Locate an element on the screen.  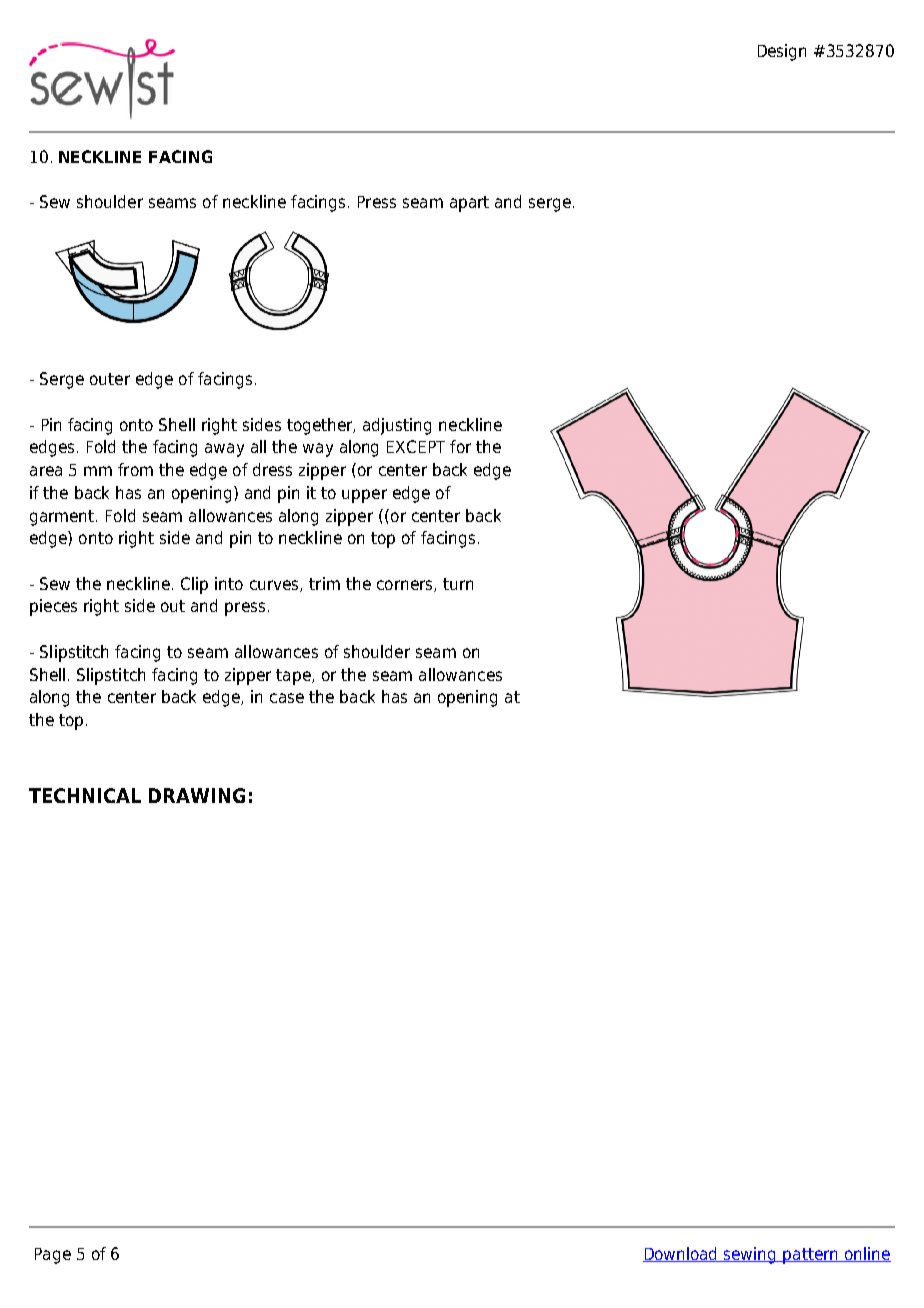
for is located at coordinates (460, 446).
